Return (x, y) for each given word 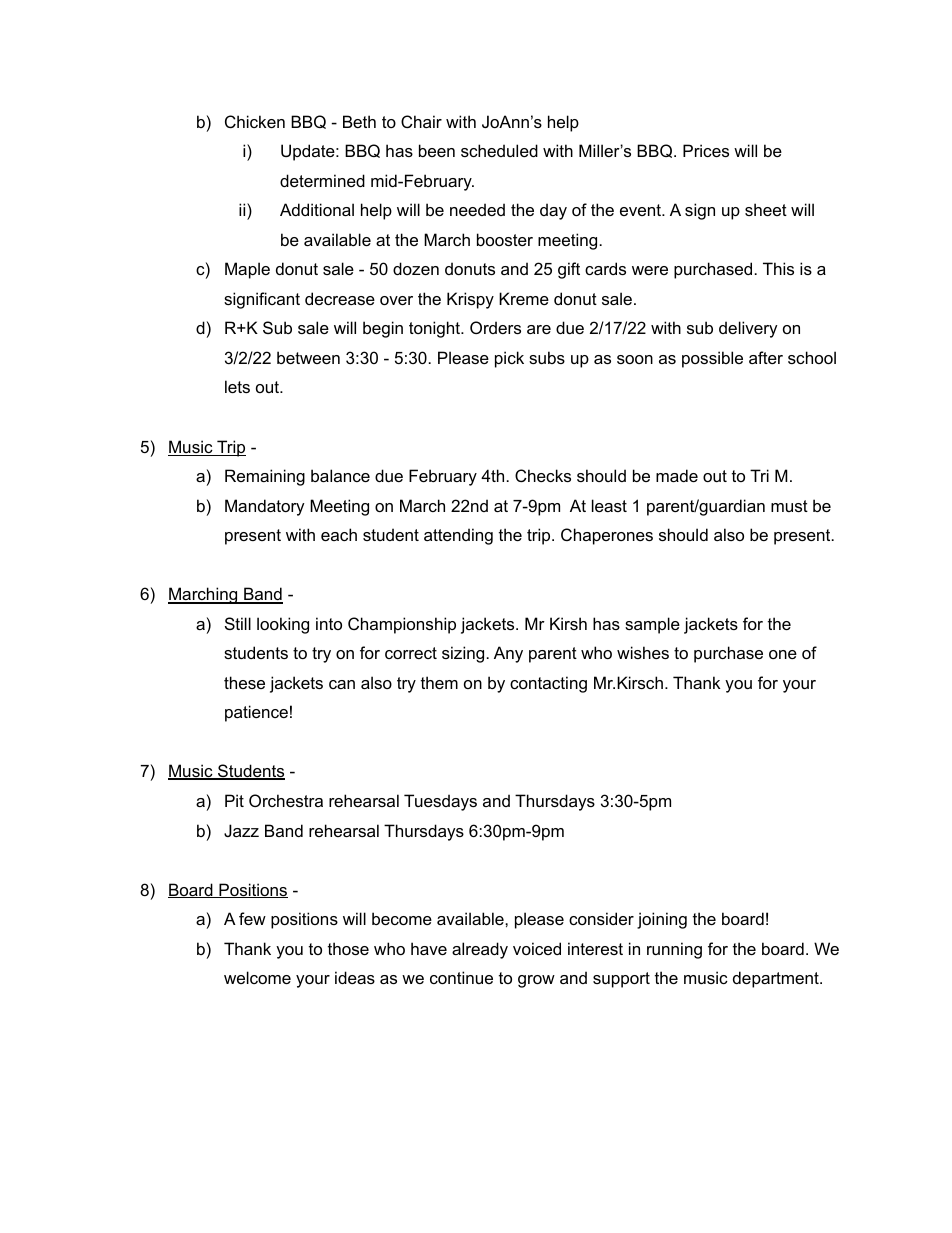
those (348, 948)
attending (458, 536)
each (339, 534)
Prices (706, 150)
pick (509, 359)
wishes (643, 652)
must (789, 506)
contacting (548, 684)
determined (322, 180)
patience (256, 713)
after (766, 357)
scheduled (499, 150)
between (308, 357)
